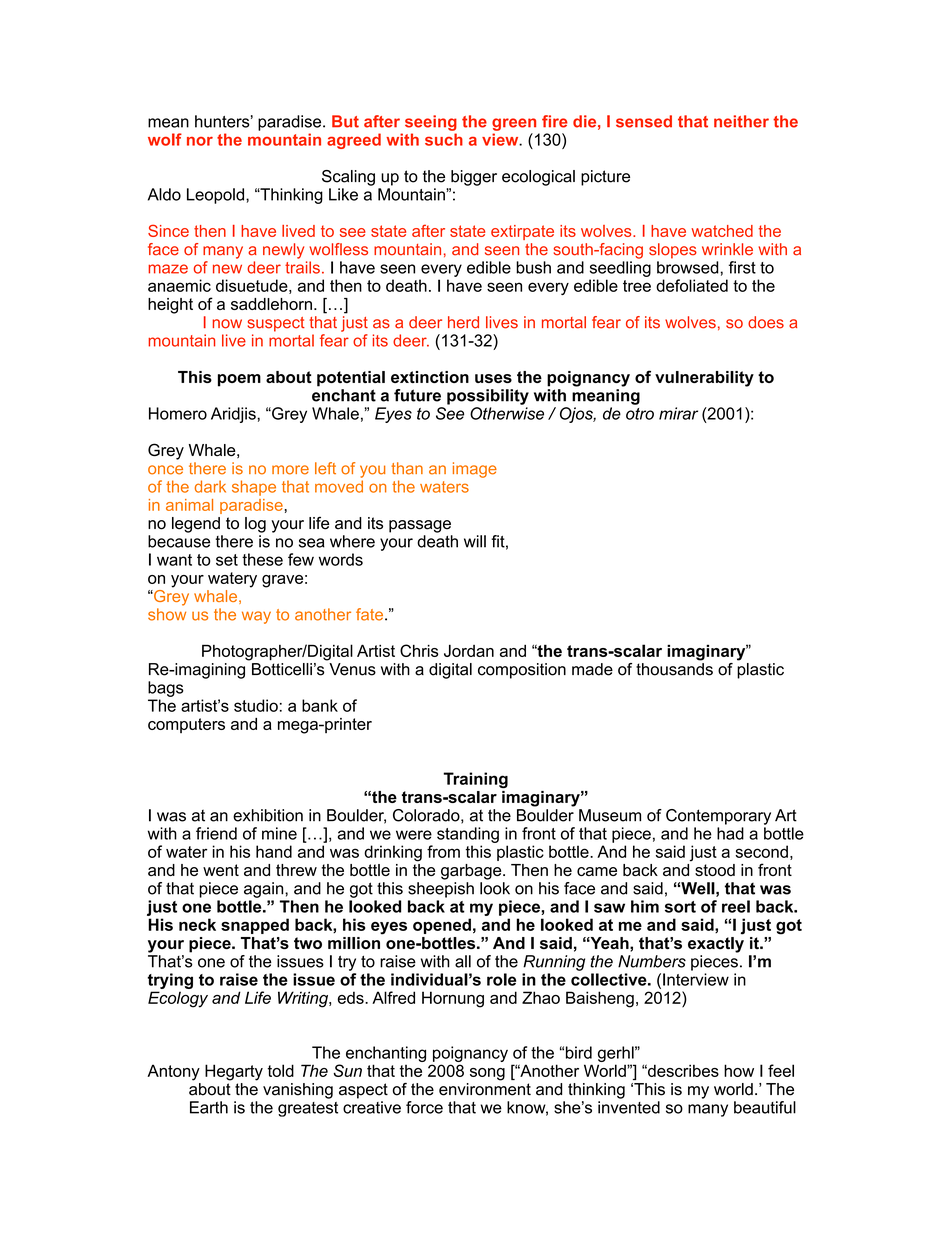 Image resolution: width=952 pixels, height=1233 pixels. What do you see at coordinates (765, 1107) in the screenshot?
I see `beautiful` at bounding box center [765, 1107].
